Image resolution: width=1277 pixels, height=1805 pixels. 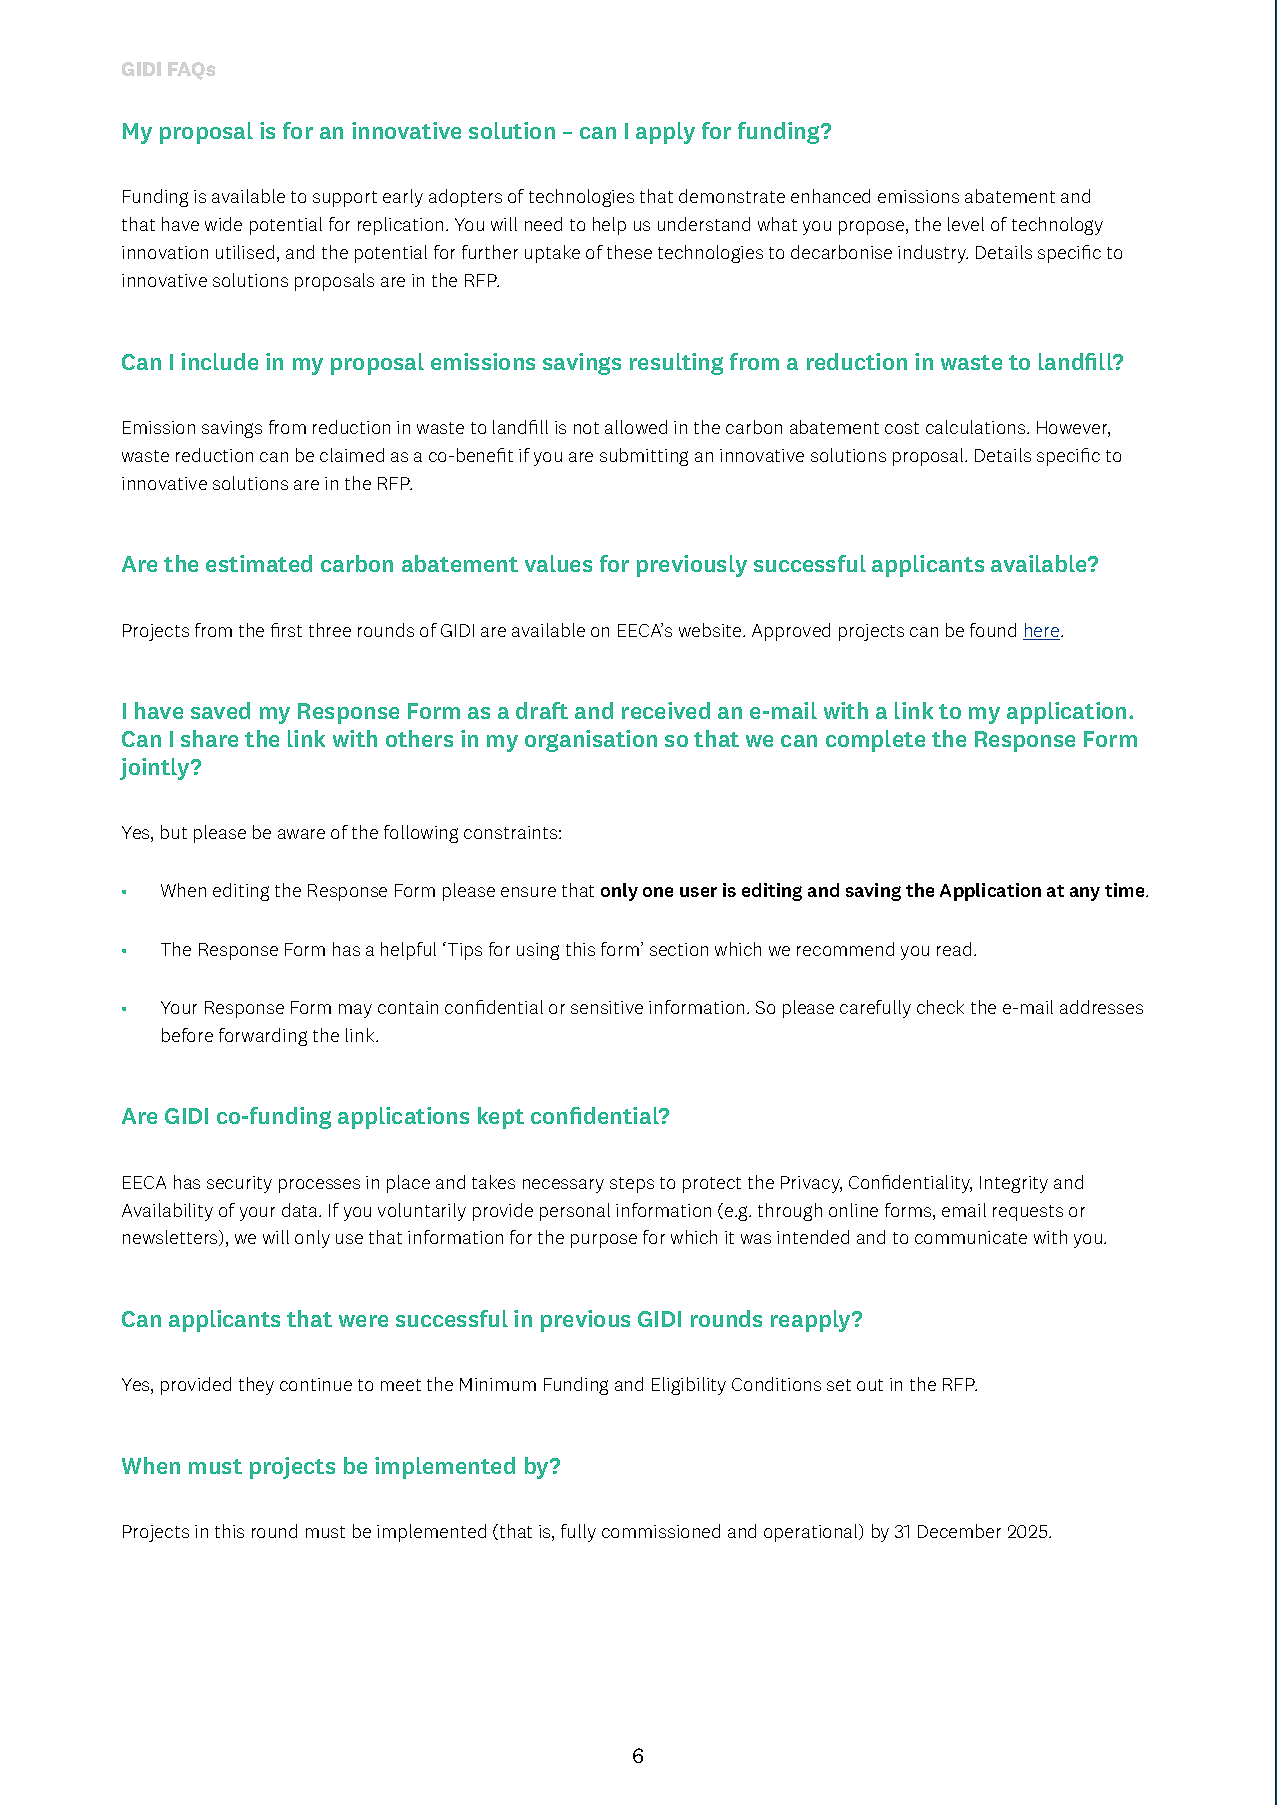 I want to click on estimated, so click(x=259, y=563).
